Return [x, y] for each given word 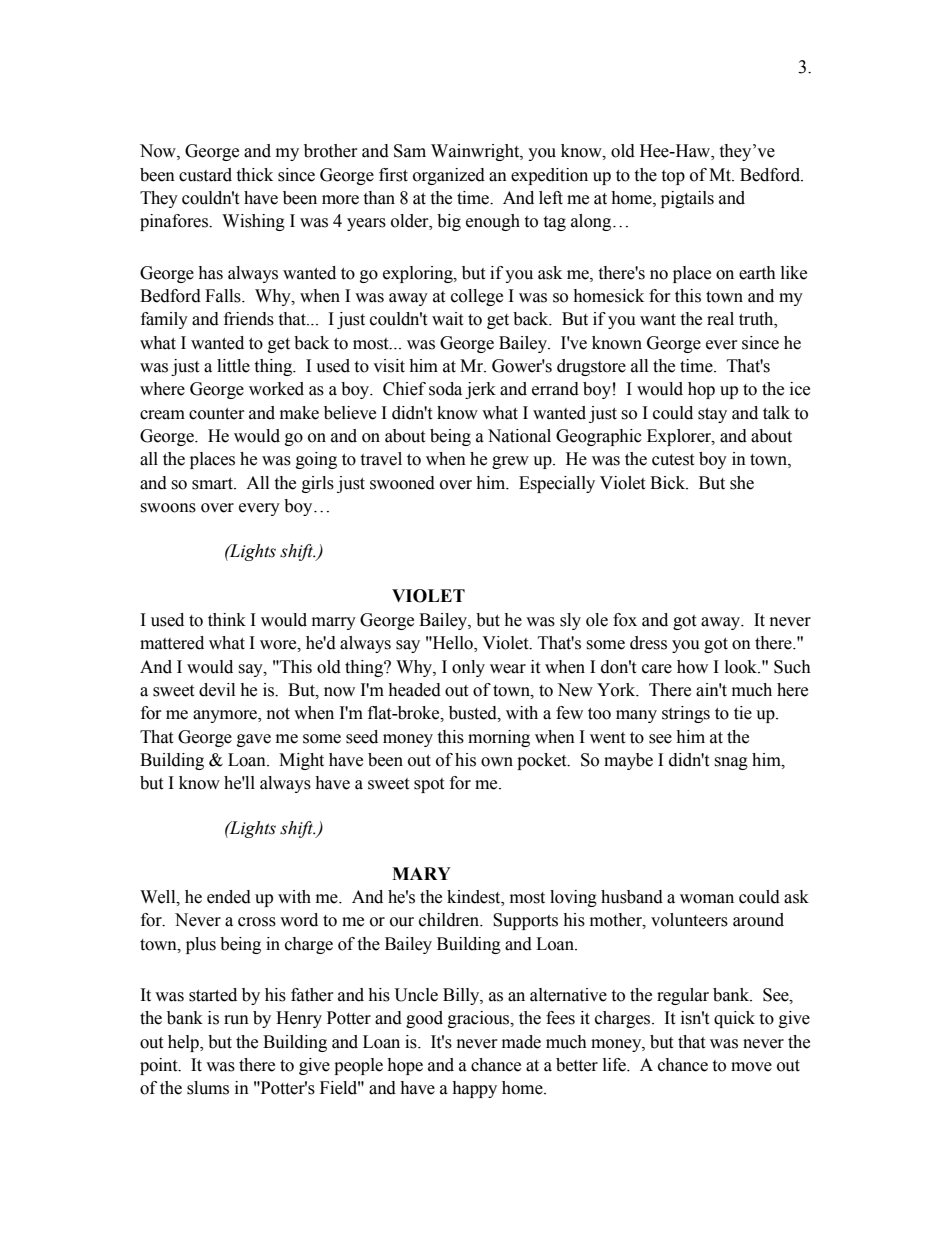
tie [743, 713]
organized [449, 176]
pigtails [687, 199]
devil [217, 690]
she [742, 483]
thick [254, 175]
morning [499, 738]
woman [707, 899]
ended [229, 897]
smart [213, 484]
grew [510, 462]
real [720, 319]
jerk [480, 390]
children [450, 920]
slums [208, 1088]
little [233, 366]
